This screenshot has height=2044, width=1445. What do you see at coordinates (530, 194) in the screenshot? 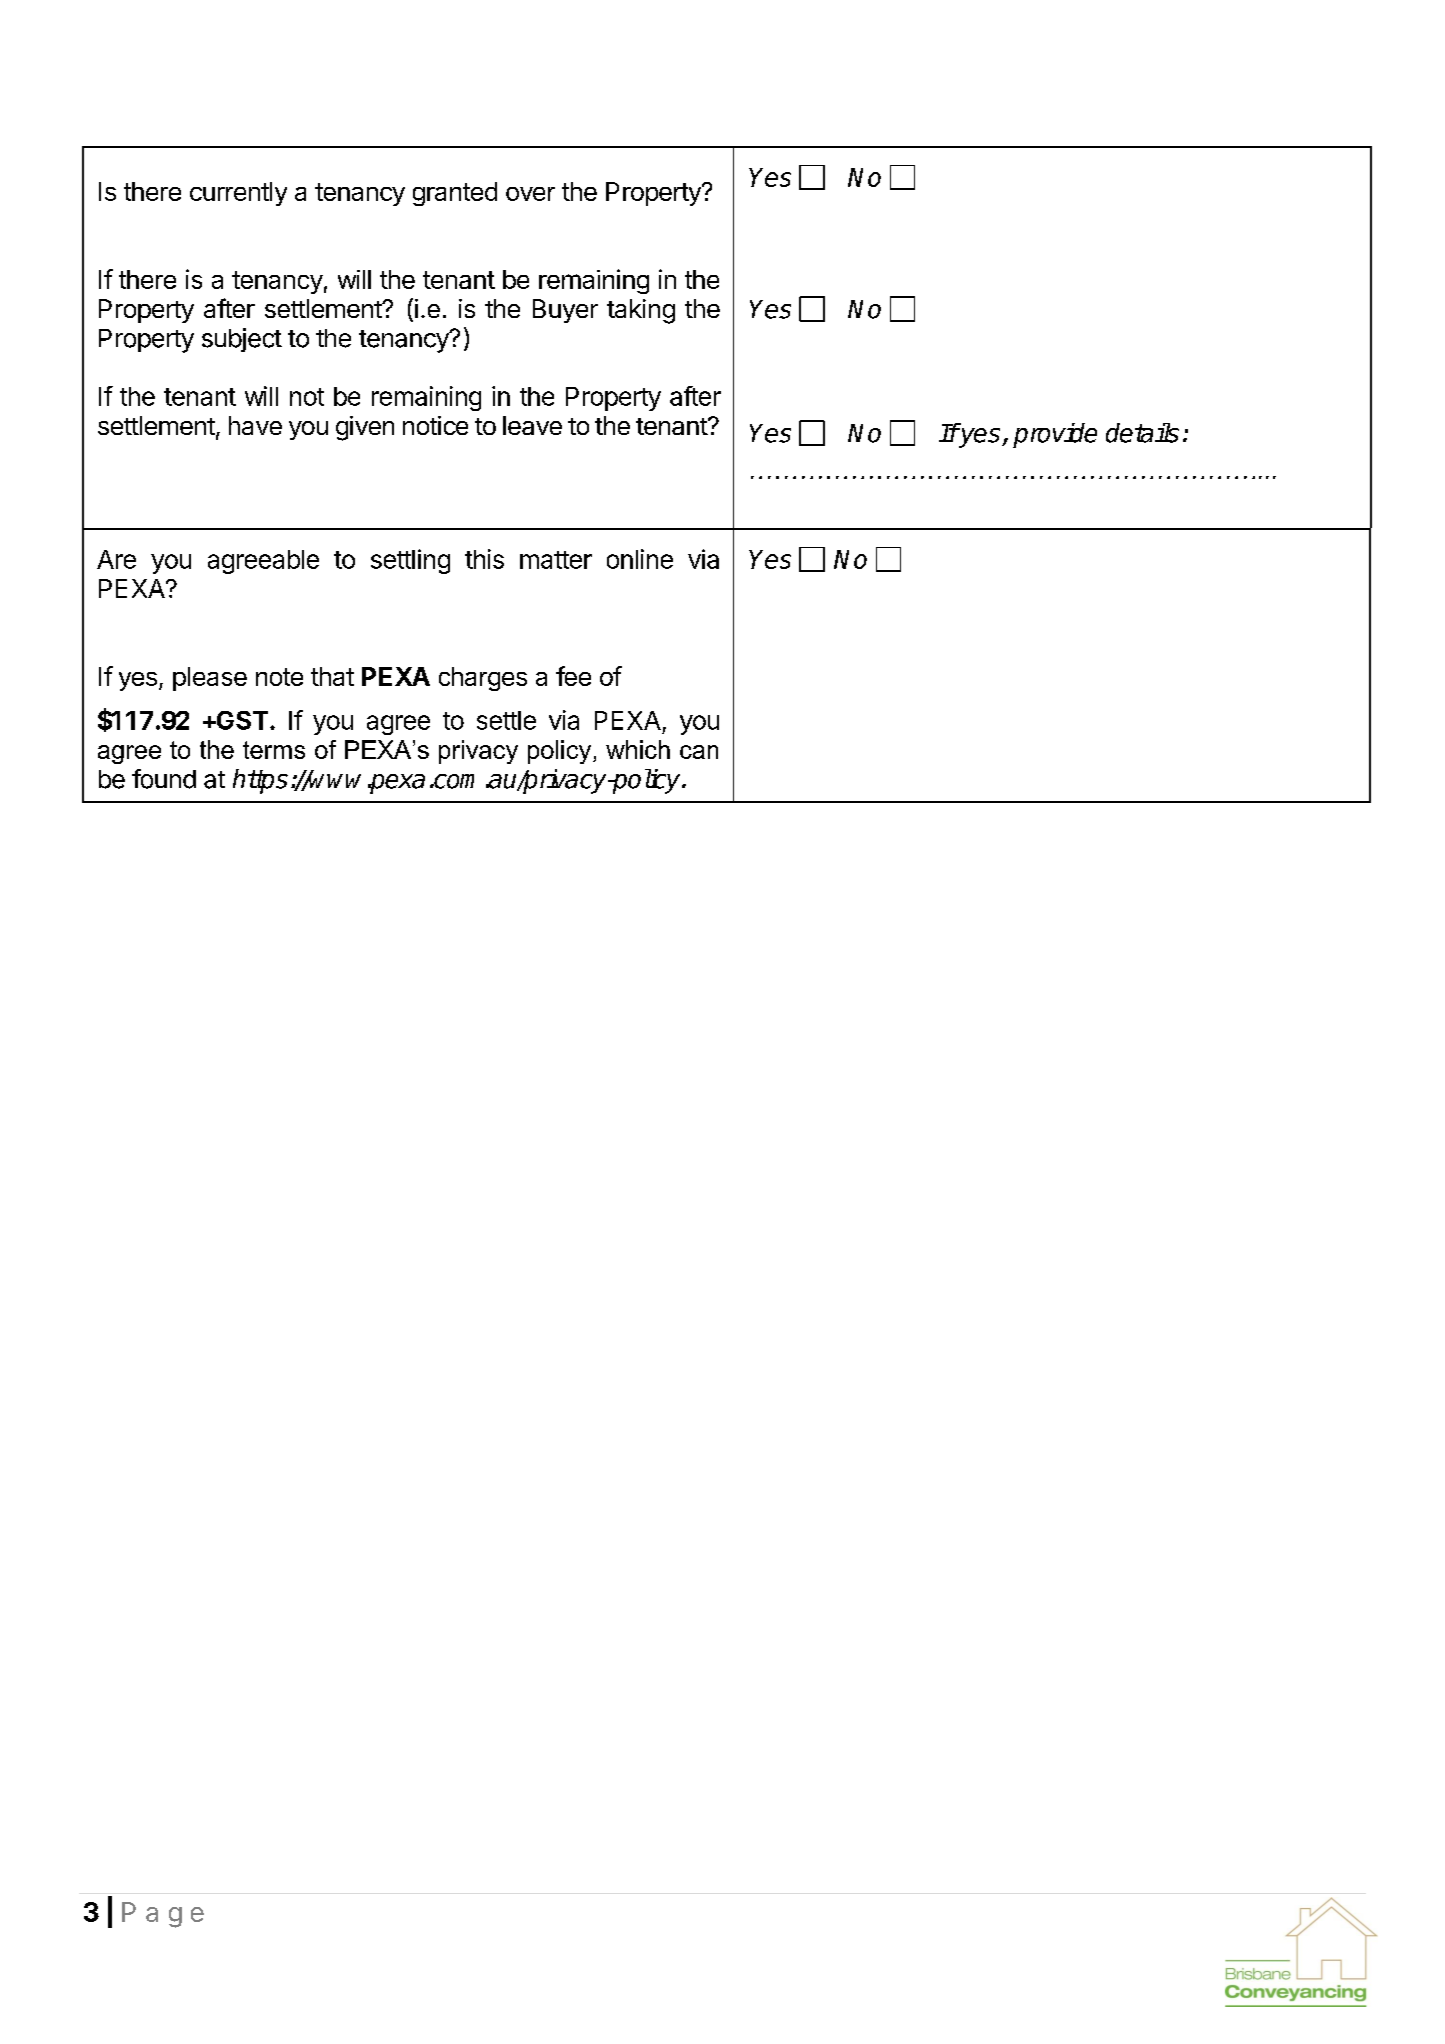
I see `over` at bounding box center [530, 194].
